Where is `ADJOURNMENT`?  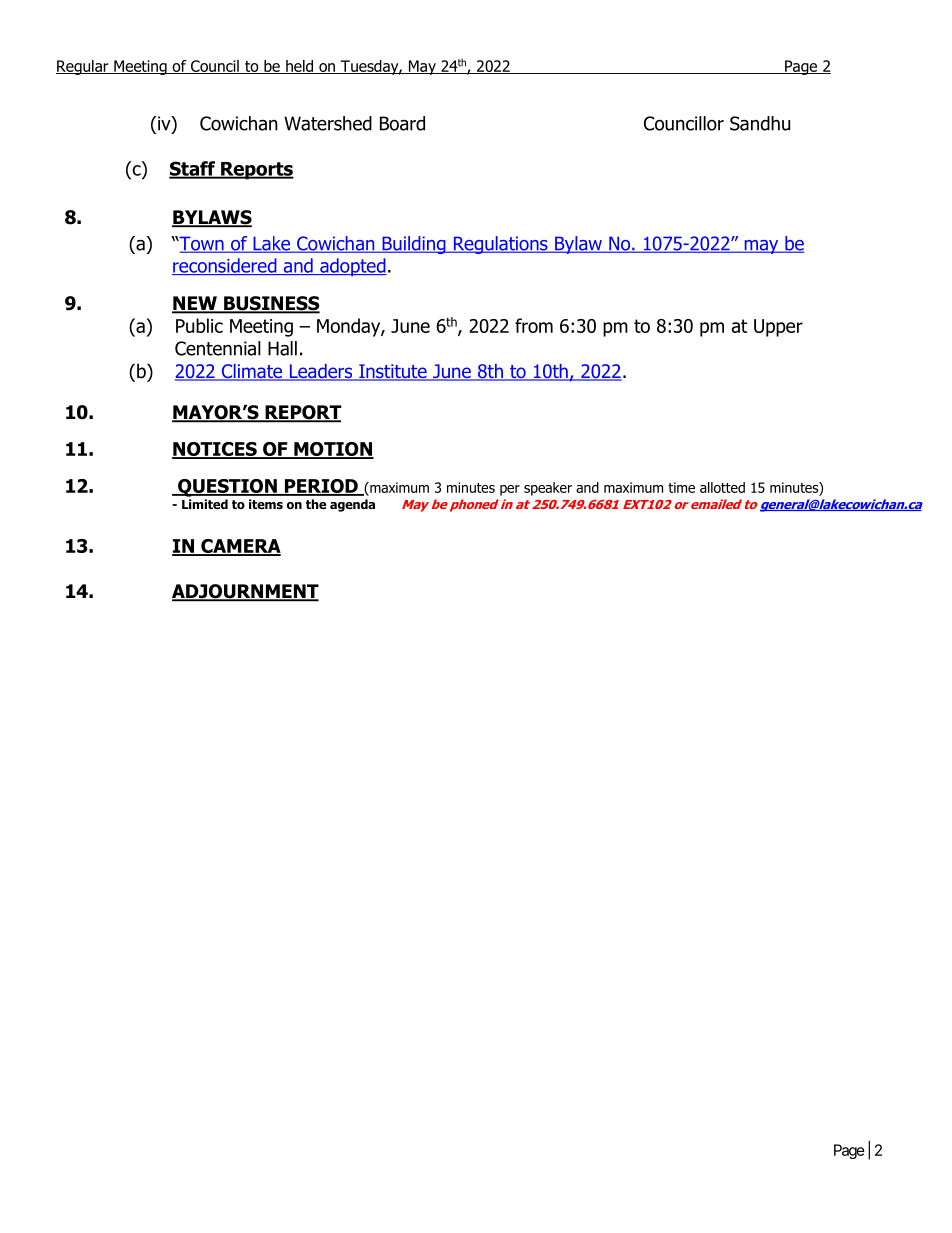 ADJOURNMENT is located at coordinates (245, 592).
